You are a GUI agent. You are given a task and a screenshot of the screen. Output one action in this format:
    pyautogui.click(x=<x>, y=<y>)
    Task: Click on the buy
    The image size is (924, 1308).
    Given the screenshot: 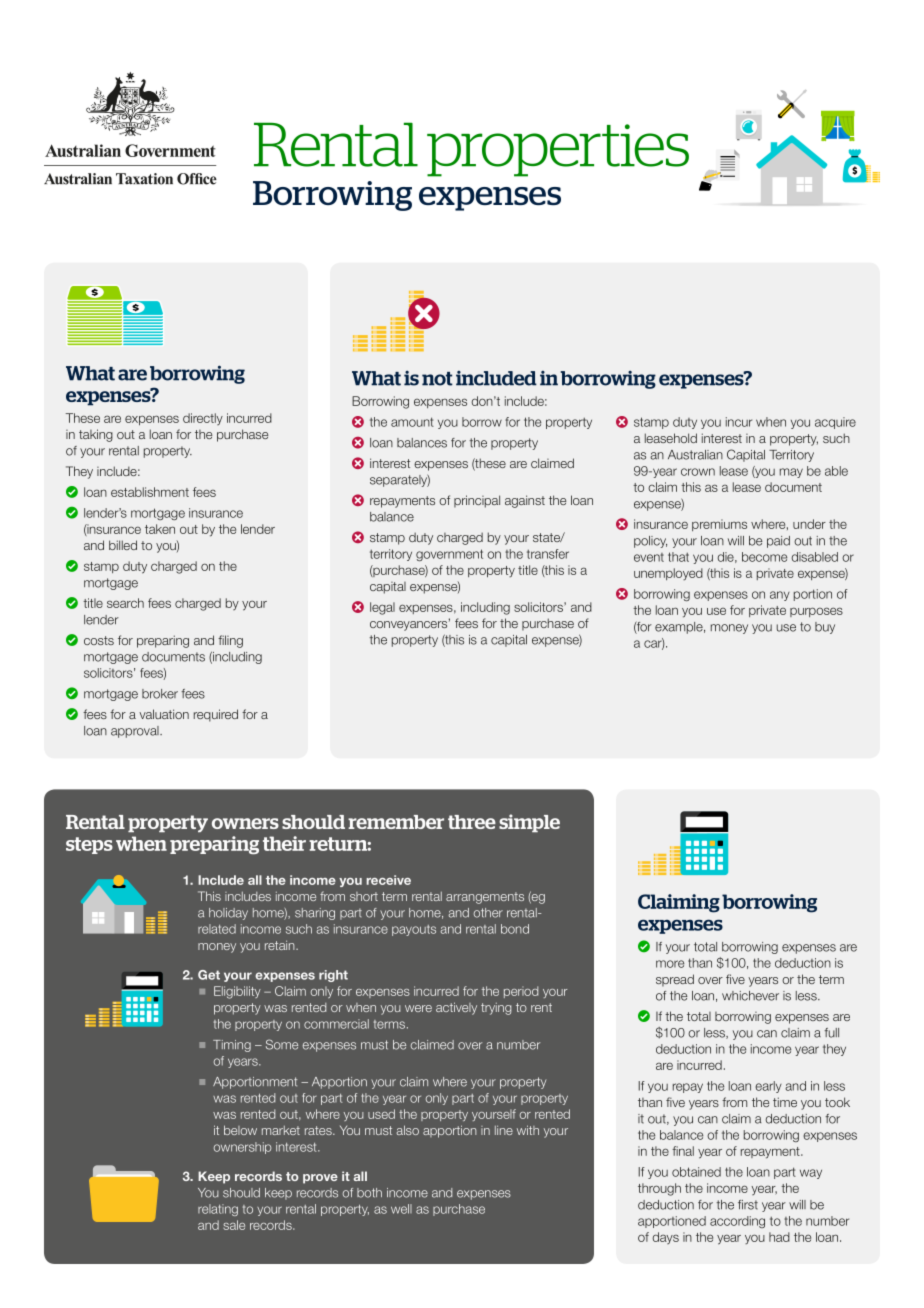 What is the action you would take?
    pyautogui.click(x=825, y=628)
